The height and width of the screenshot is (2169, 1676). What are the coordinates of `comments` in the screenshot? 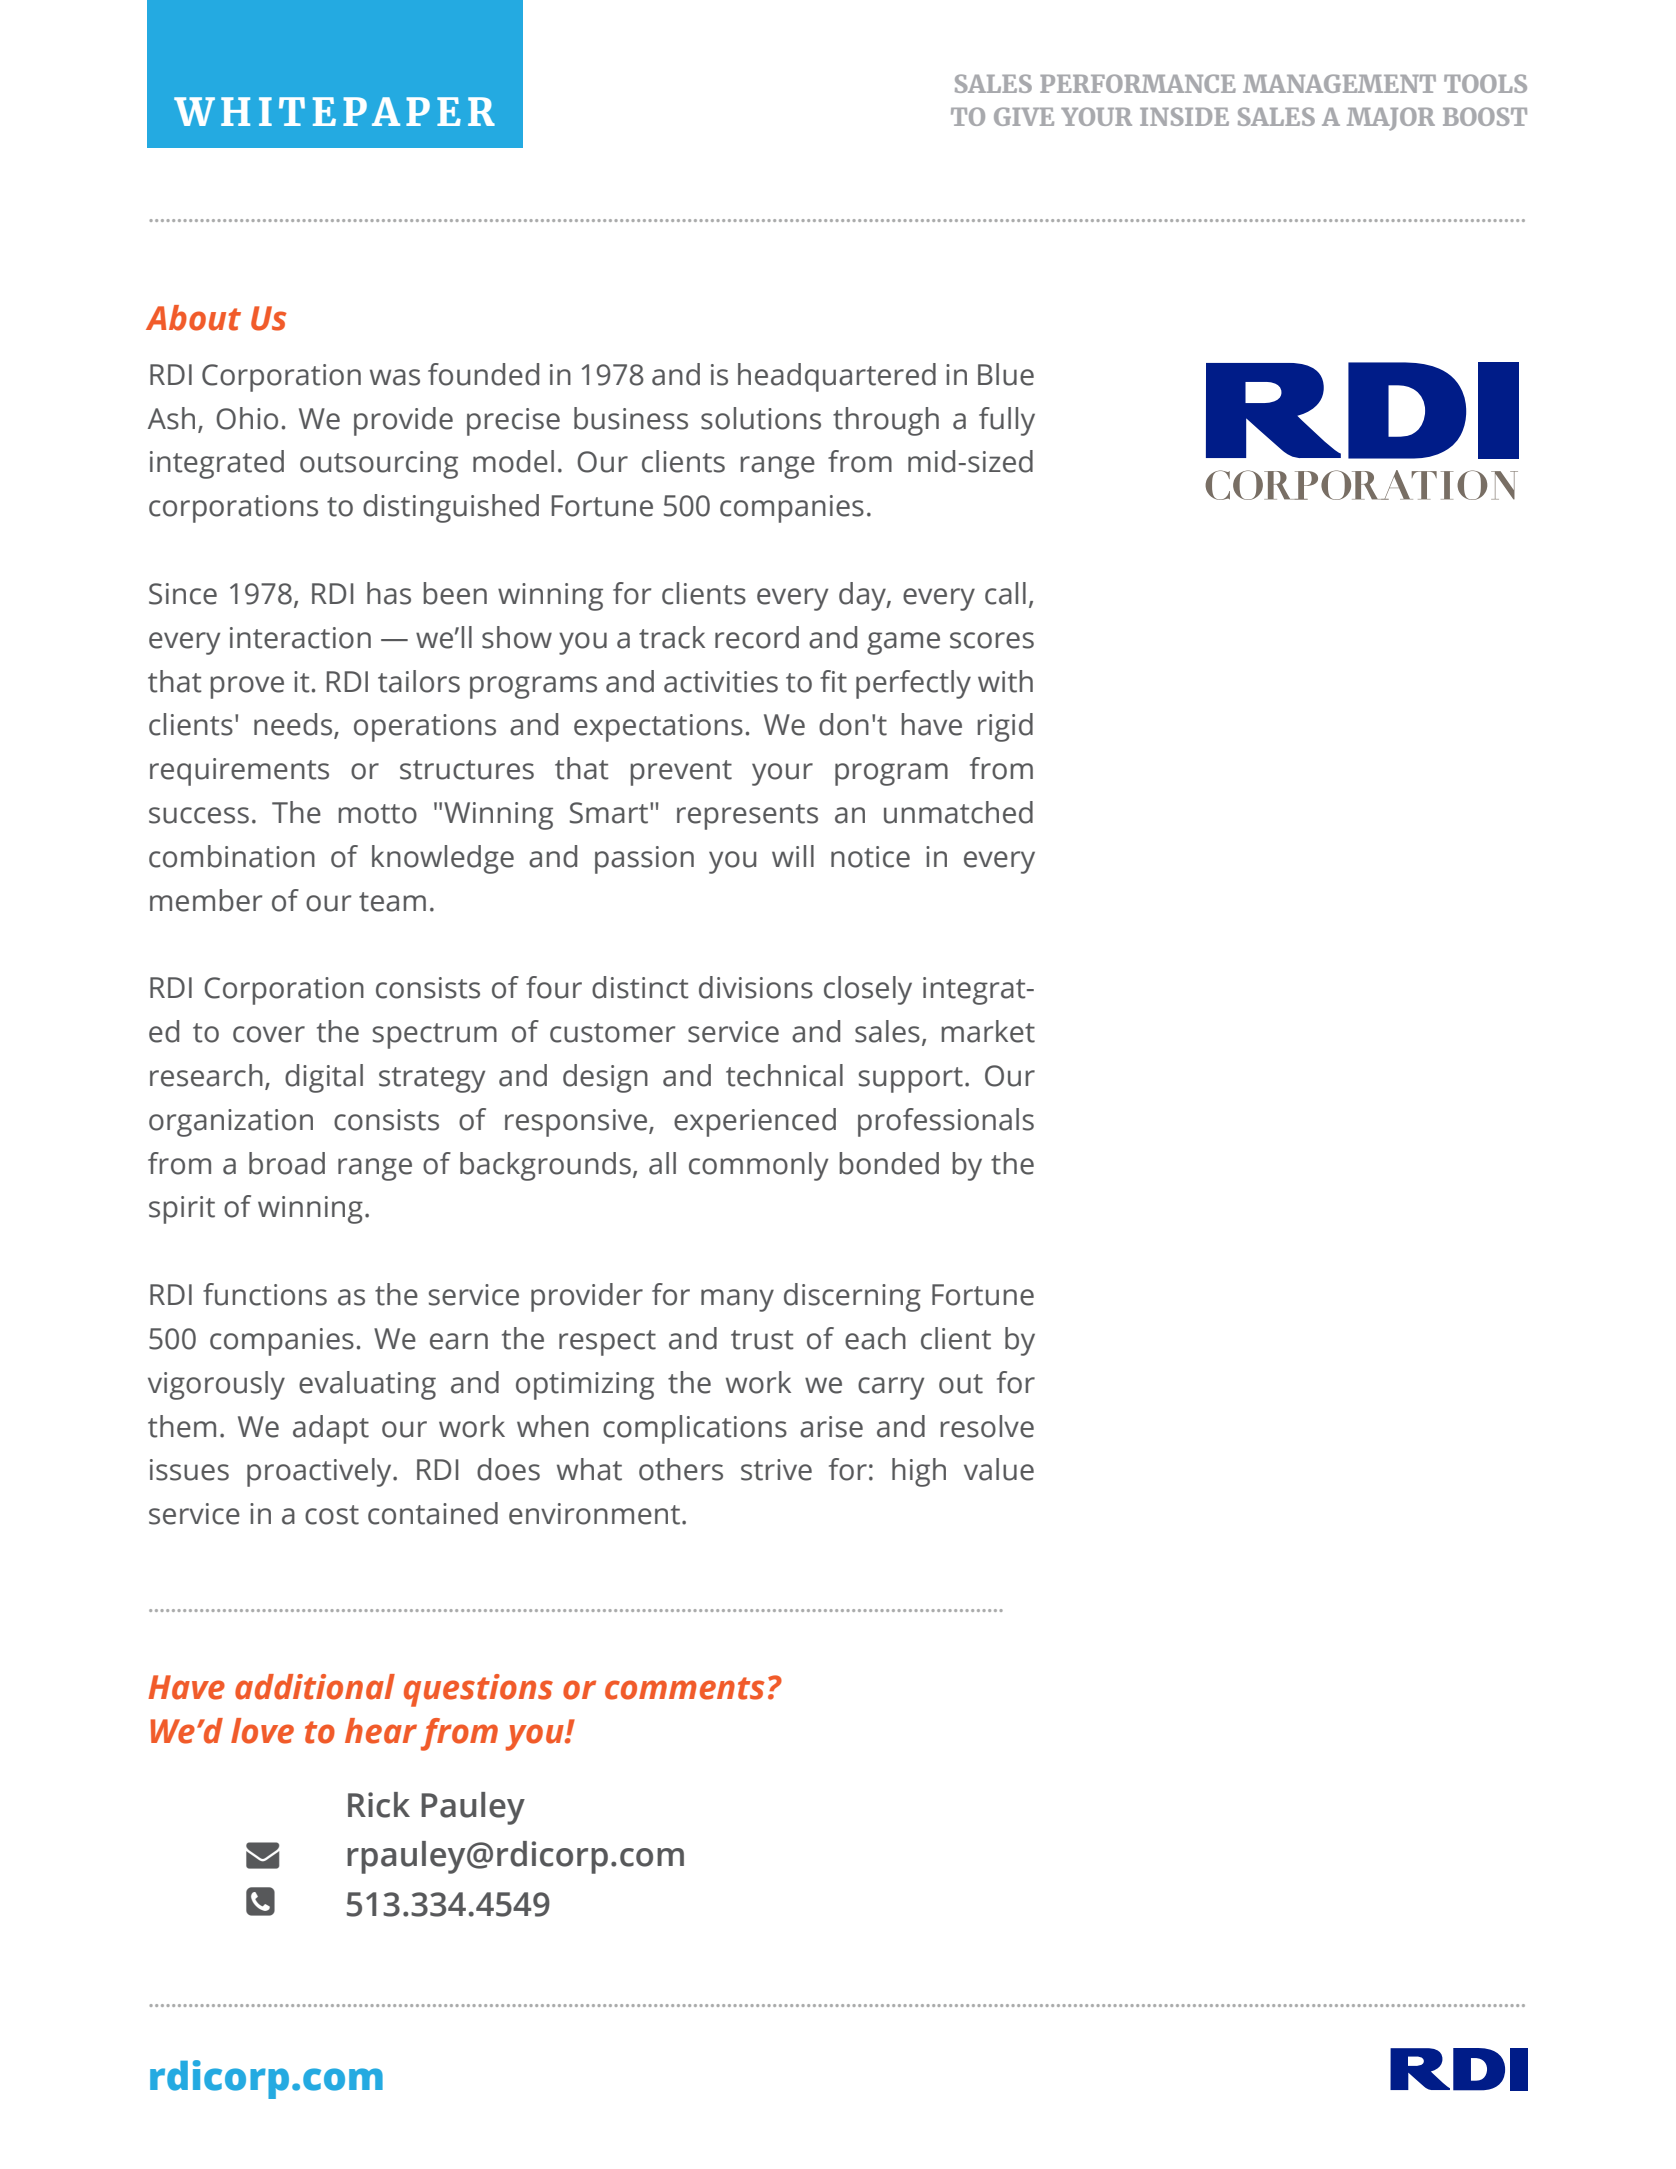 It's located at (685, 1688).
